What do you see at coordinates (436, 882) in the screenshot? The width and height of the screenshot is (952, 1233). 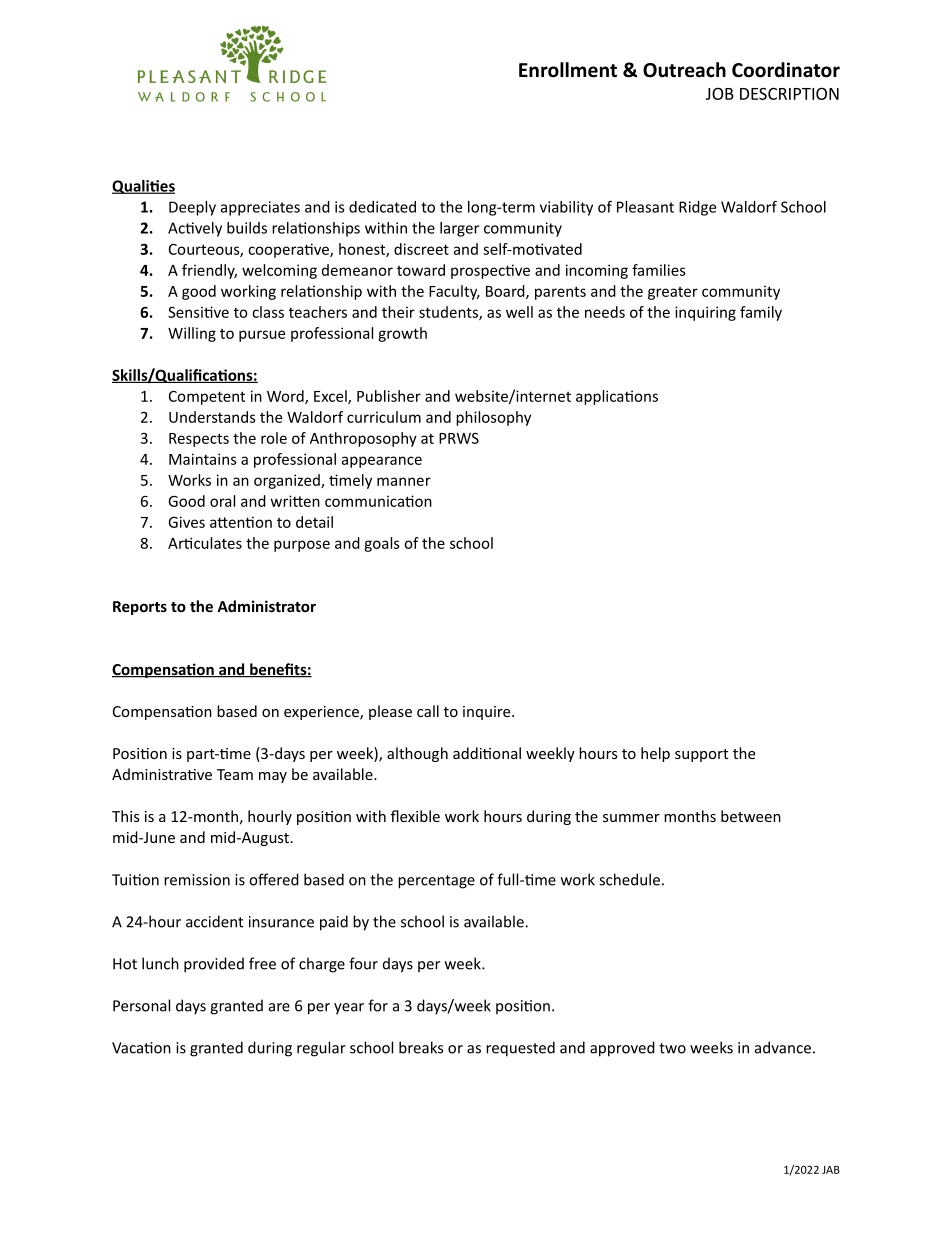 I see `percentage` at bounding box center [436, 882].
